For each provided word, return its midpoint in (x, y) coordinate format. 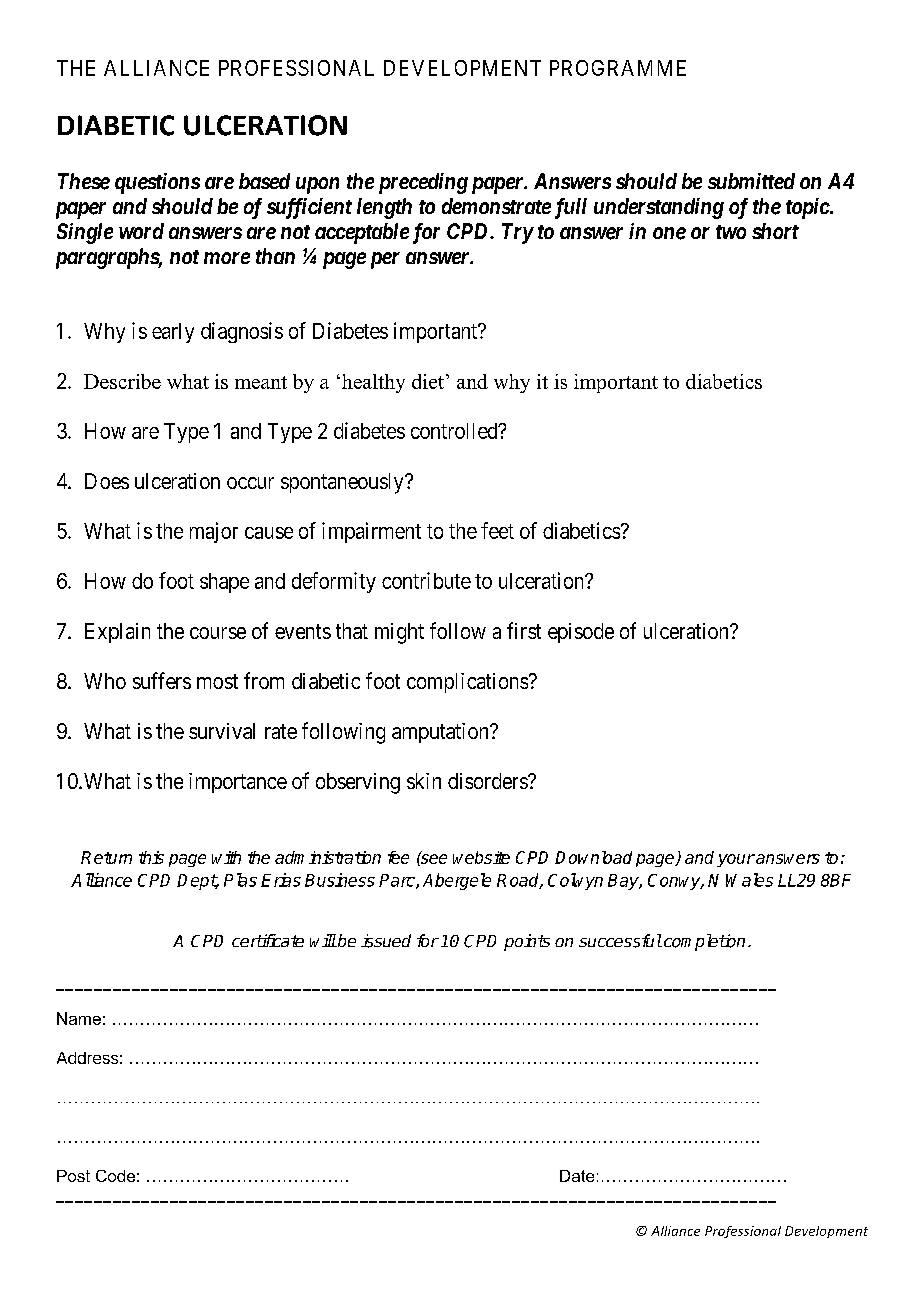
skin (424, 781)
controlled (455, 431)
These (84, 181)
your (736, 860)
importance (238, 783)
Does (107, 481)
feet (497, 530)
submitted (751, 181)
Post (73, 1176)
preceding (423, 183)
